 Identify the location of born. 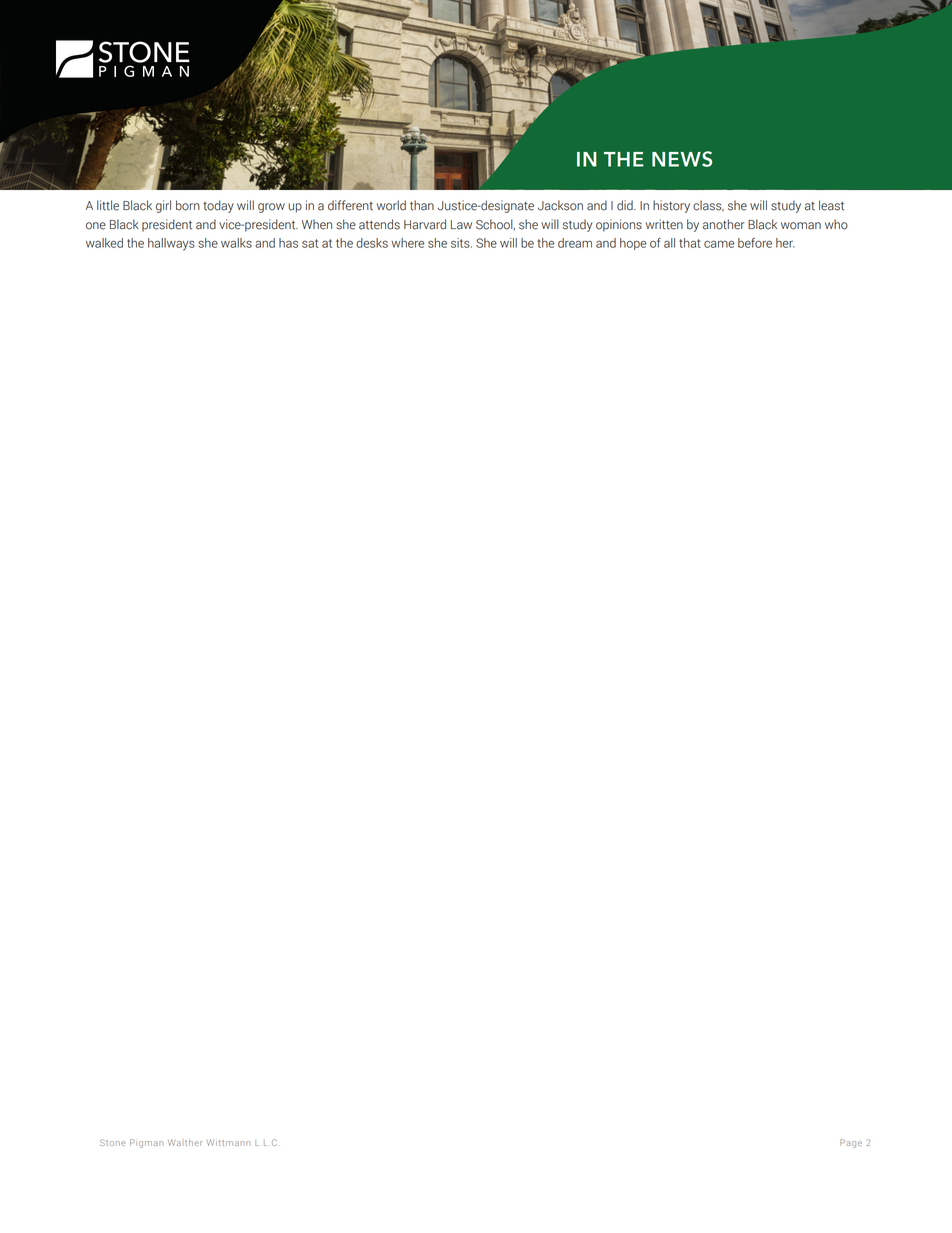
(188, 205).
